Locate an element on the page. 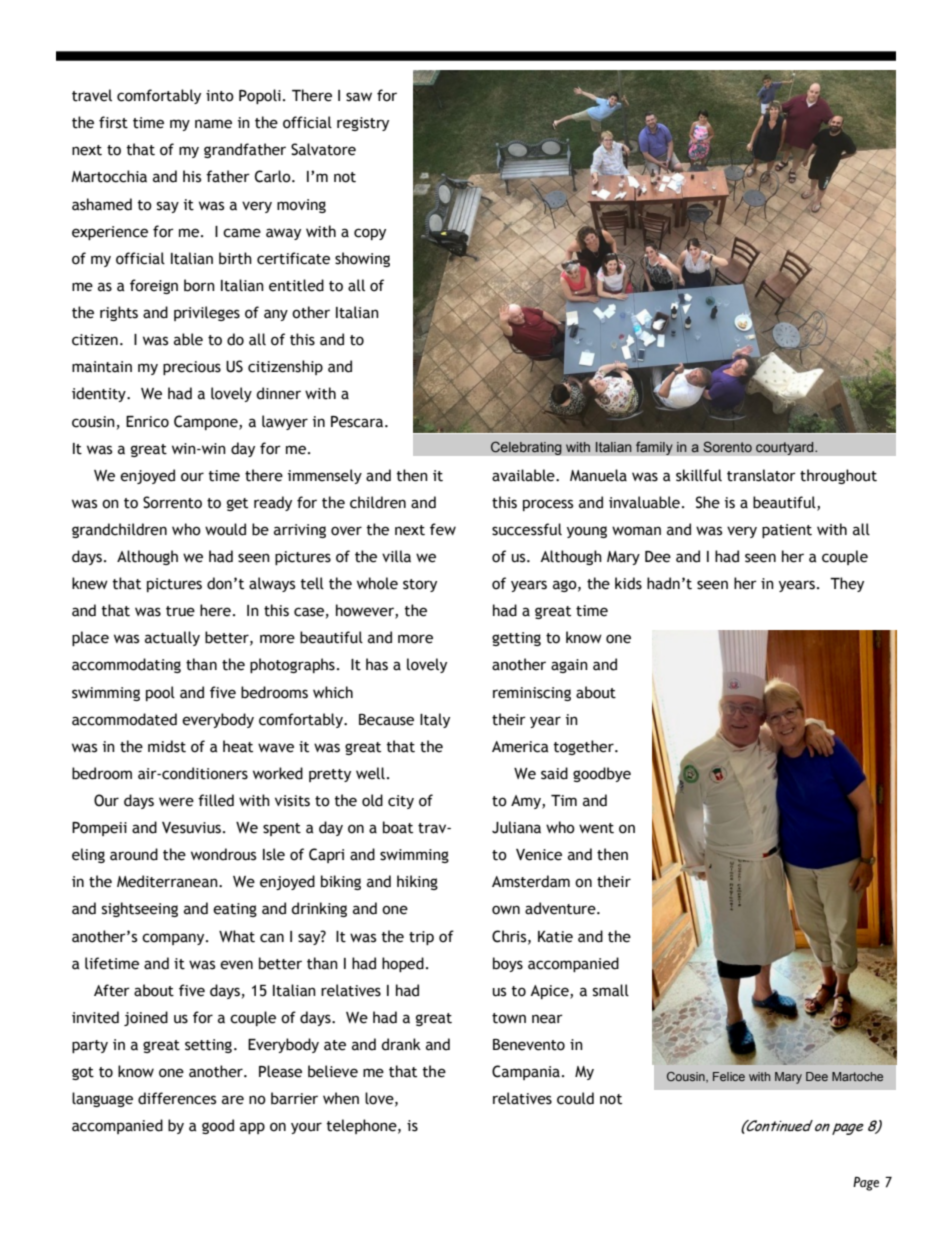  differences is located at coordinates (177, 1098).
